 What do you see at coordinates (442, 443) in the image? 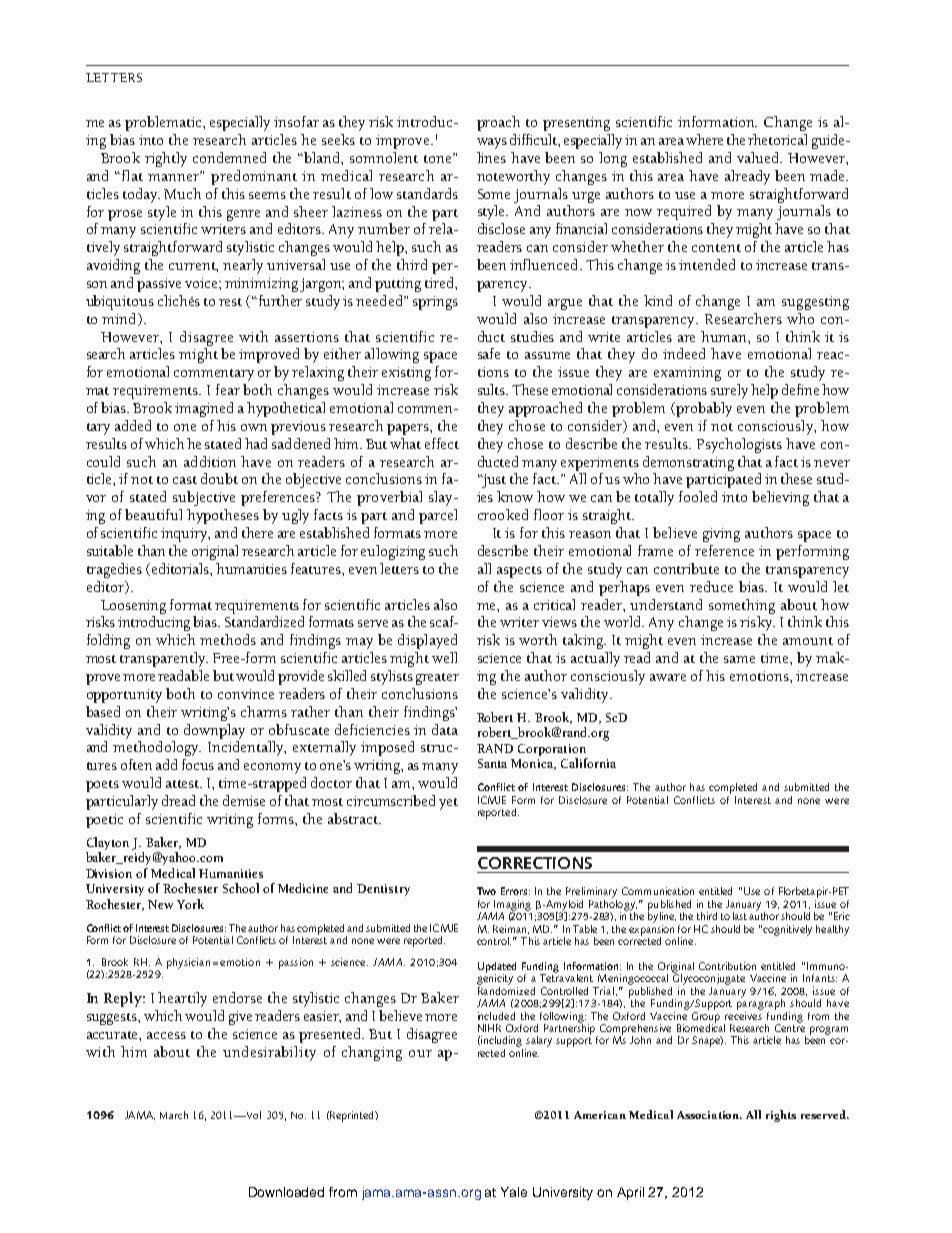
I see `effect` at bounding box center [442, 443].
